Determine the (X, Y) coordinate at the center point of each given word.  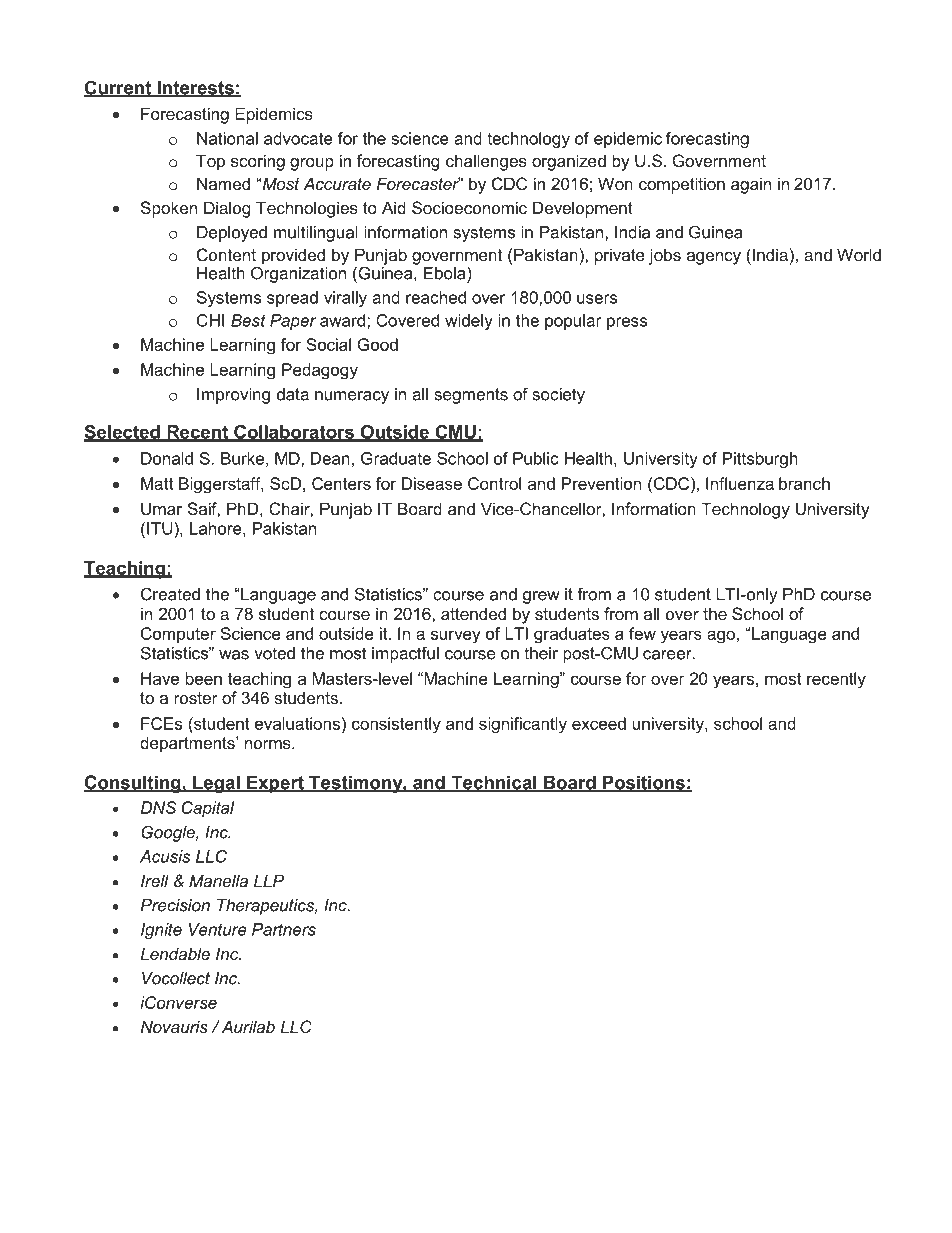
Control (494, 483)
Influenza (740, 483)
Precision (175, 905)
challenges (486, 162)
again (751, 185)
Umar (161, 508)
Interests (195, 89)
